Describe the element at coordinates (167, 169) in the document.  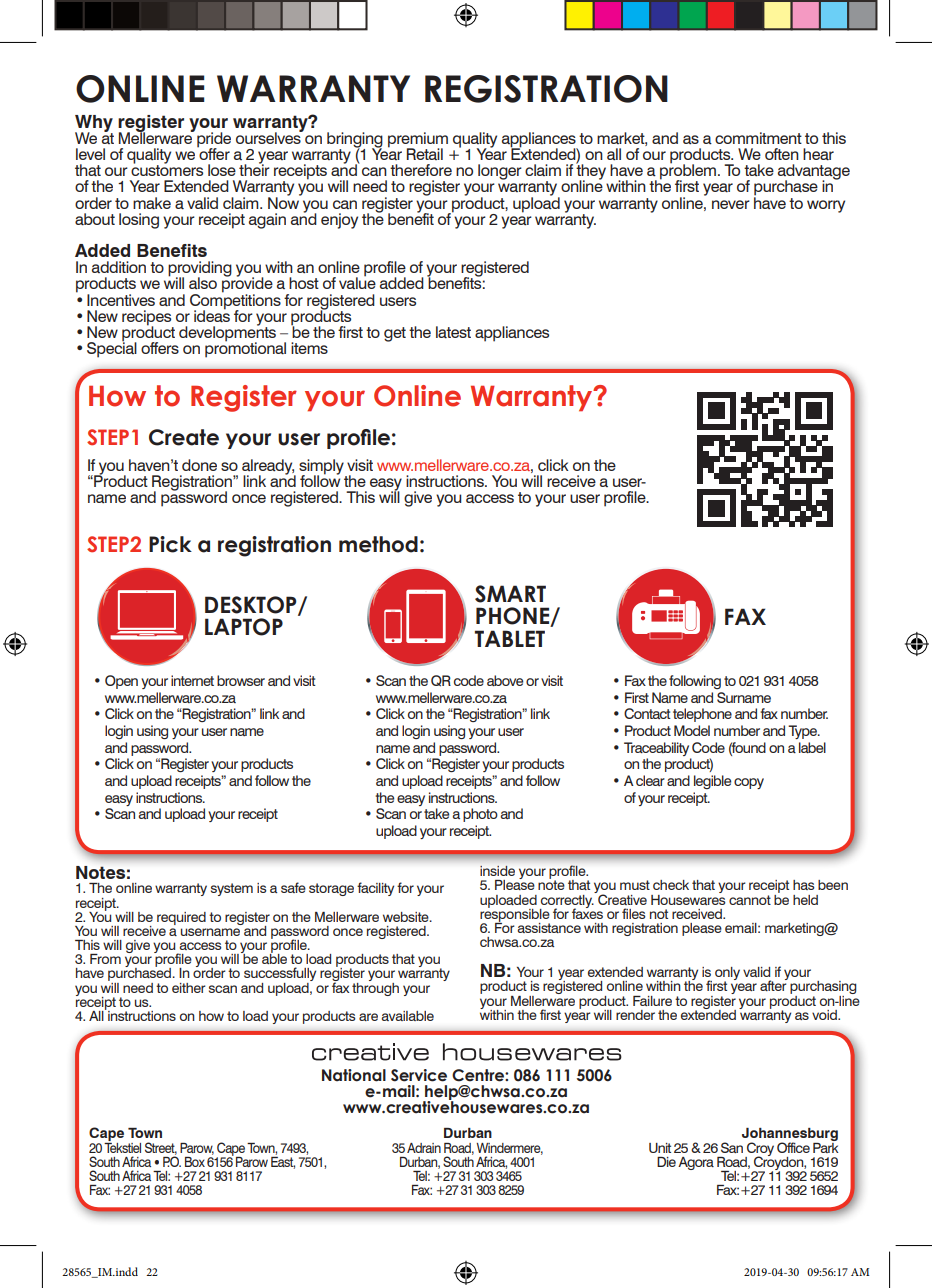
I see `customers` at that location.
